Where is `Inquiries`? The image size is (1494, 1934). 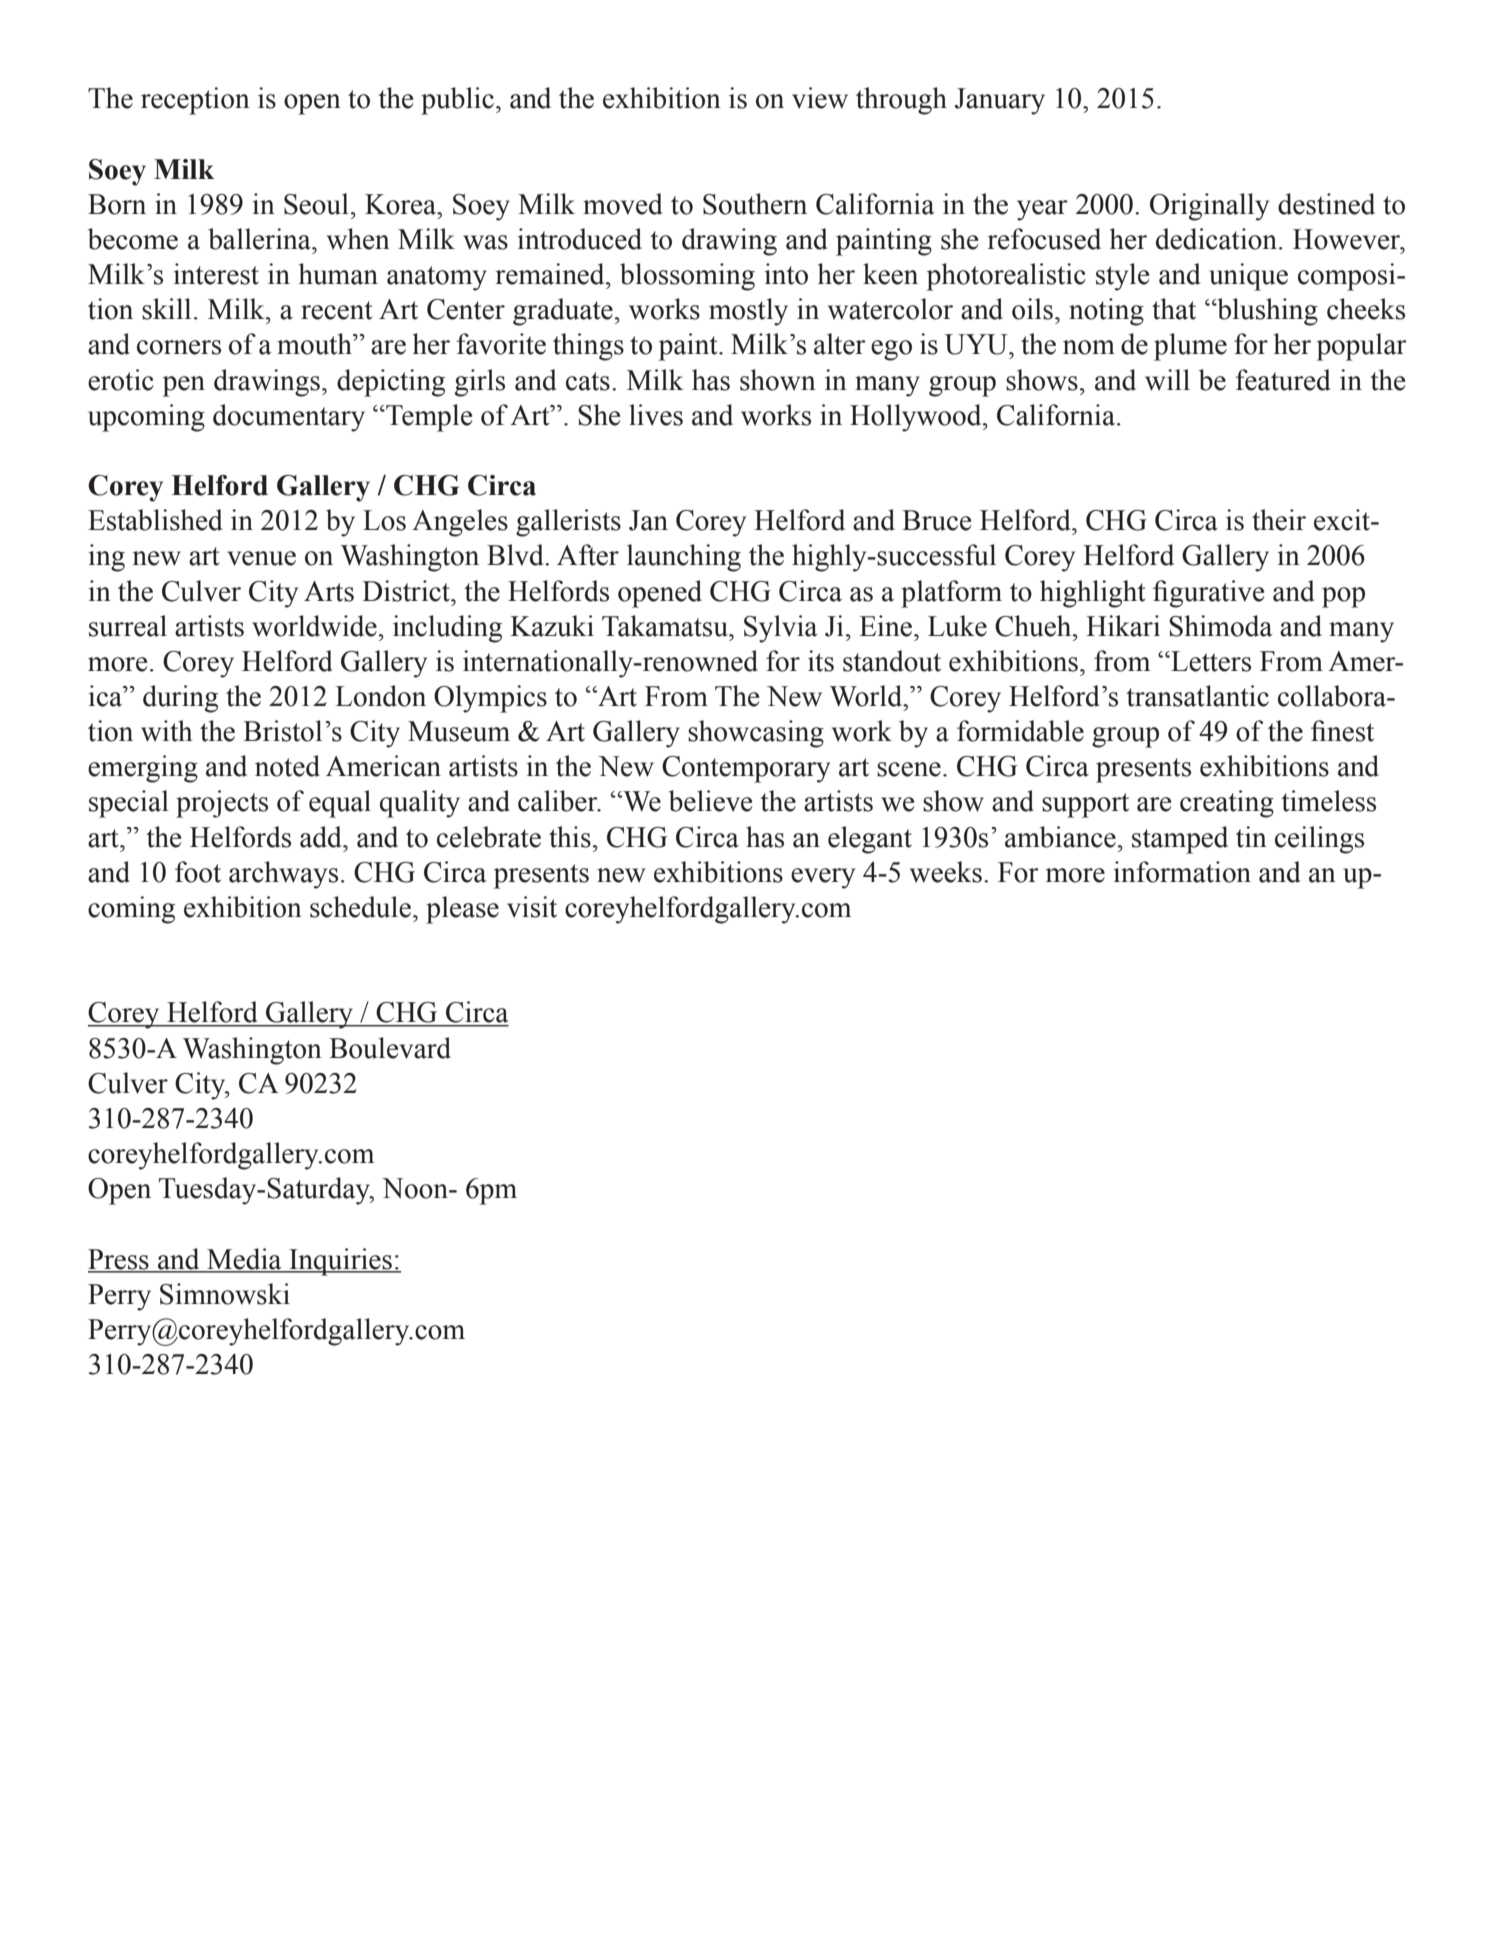
Inquiries is located at coordinates (340, 1262).
